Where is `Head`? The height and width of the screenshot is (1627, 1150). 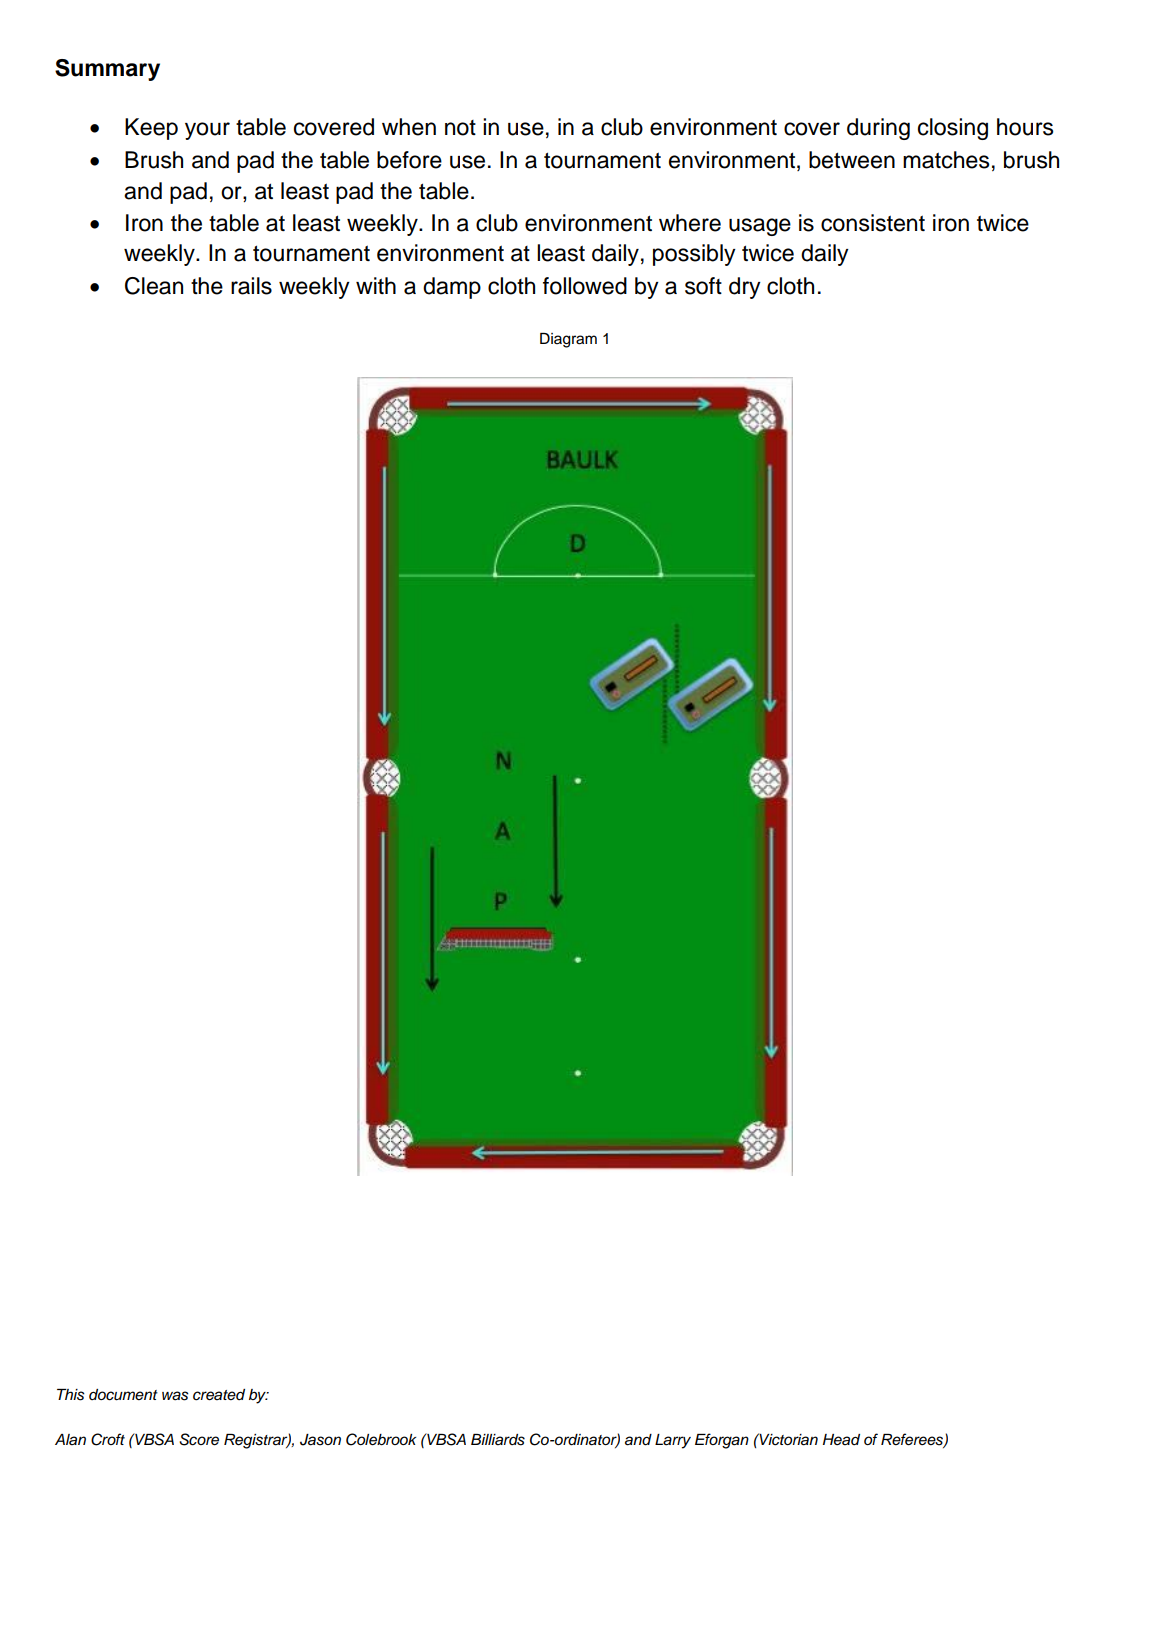
Head is located at coordinates (841, 1439).
